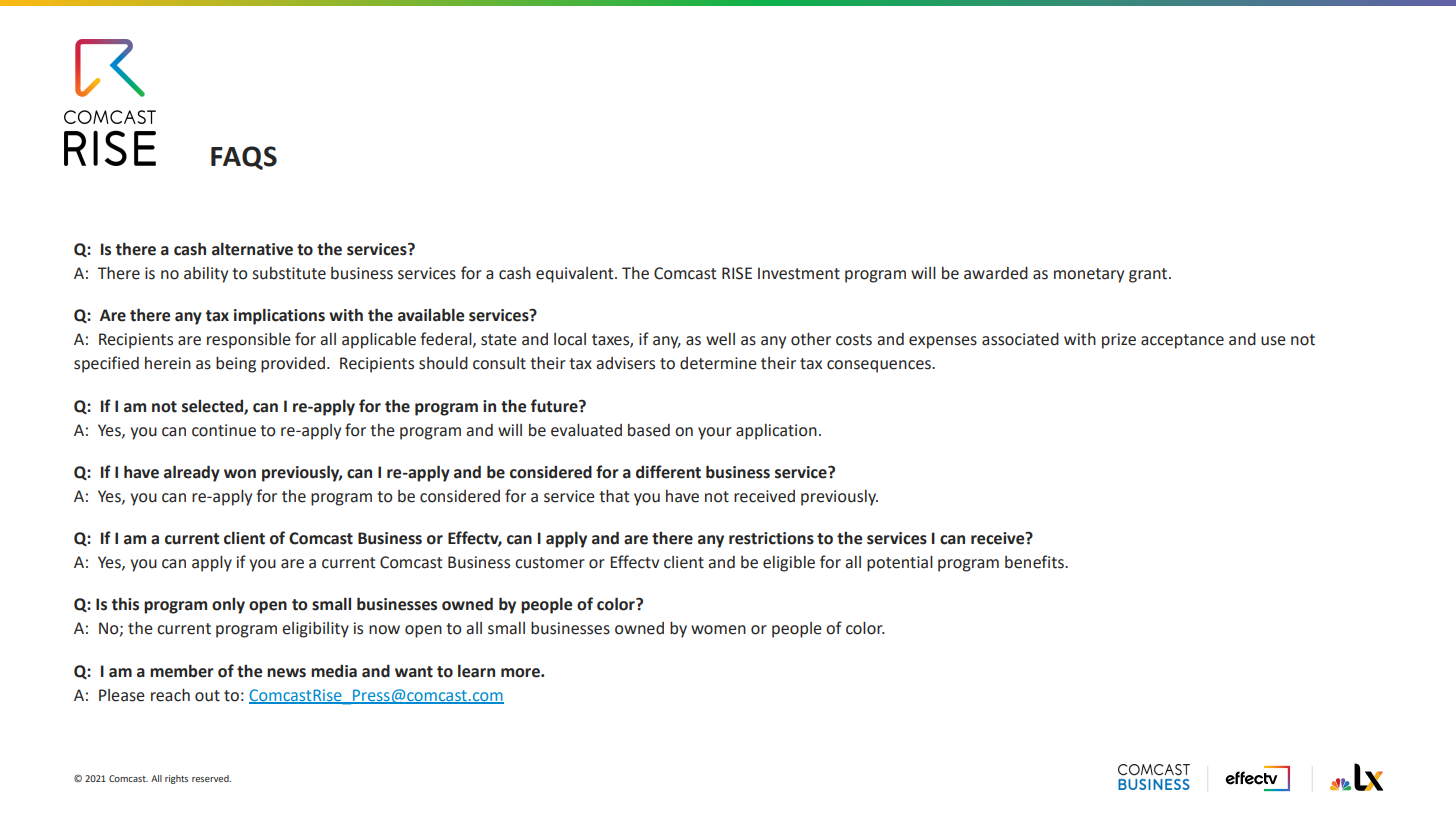 Image resolution: width=1456 pixels, height=819 pixels. Describe the element at coordinates (244, 158) in the screenshot. I see `FAQS` at that location.
